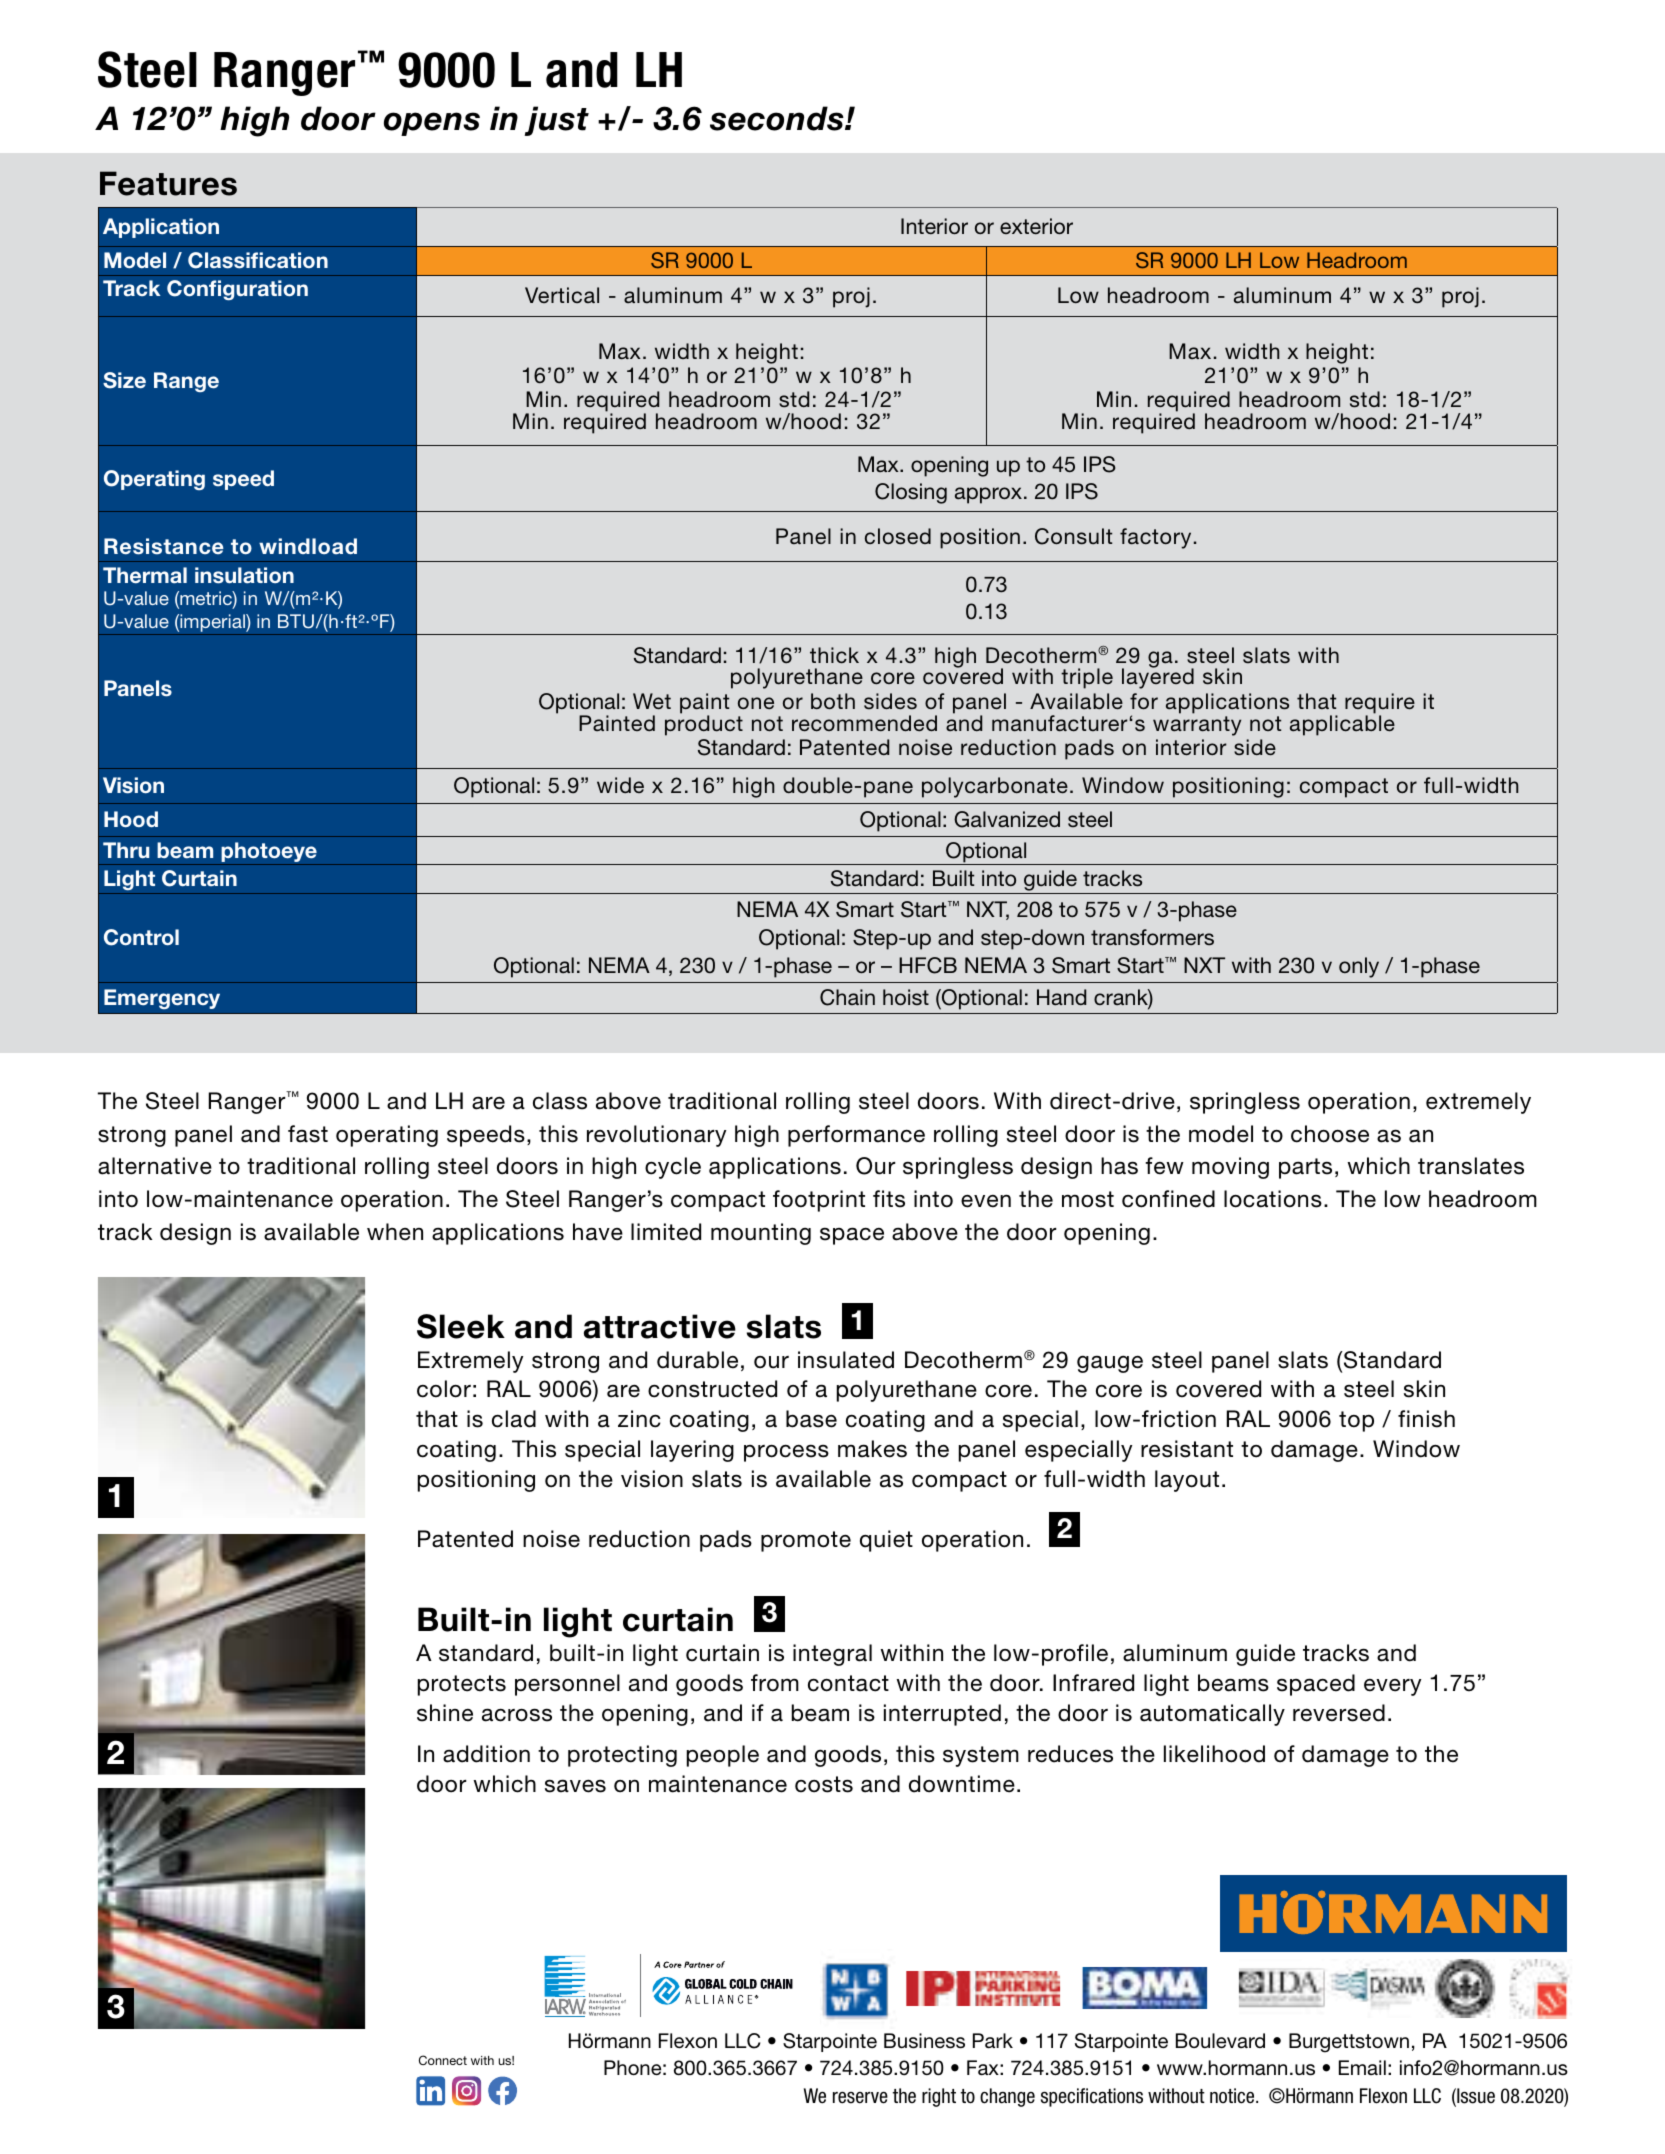  I want to click on exterior, so click(1036, 226).
